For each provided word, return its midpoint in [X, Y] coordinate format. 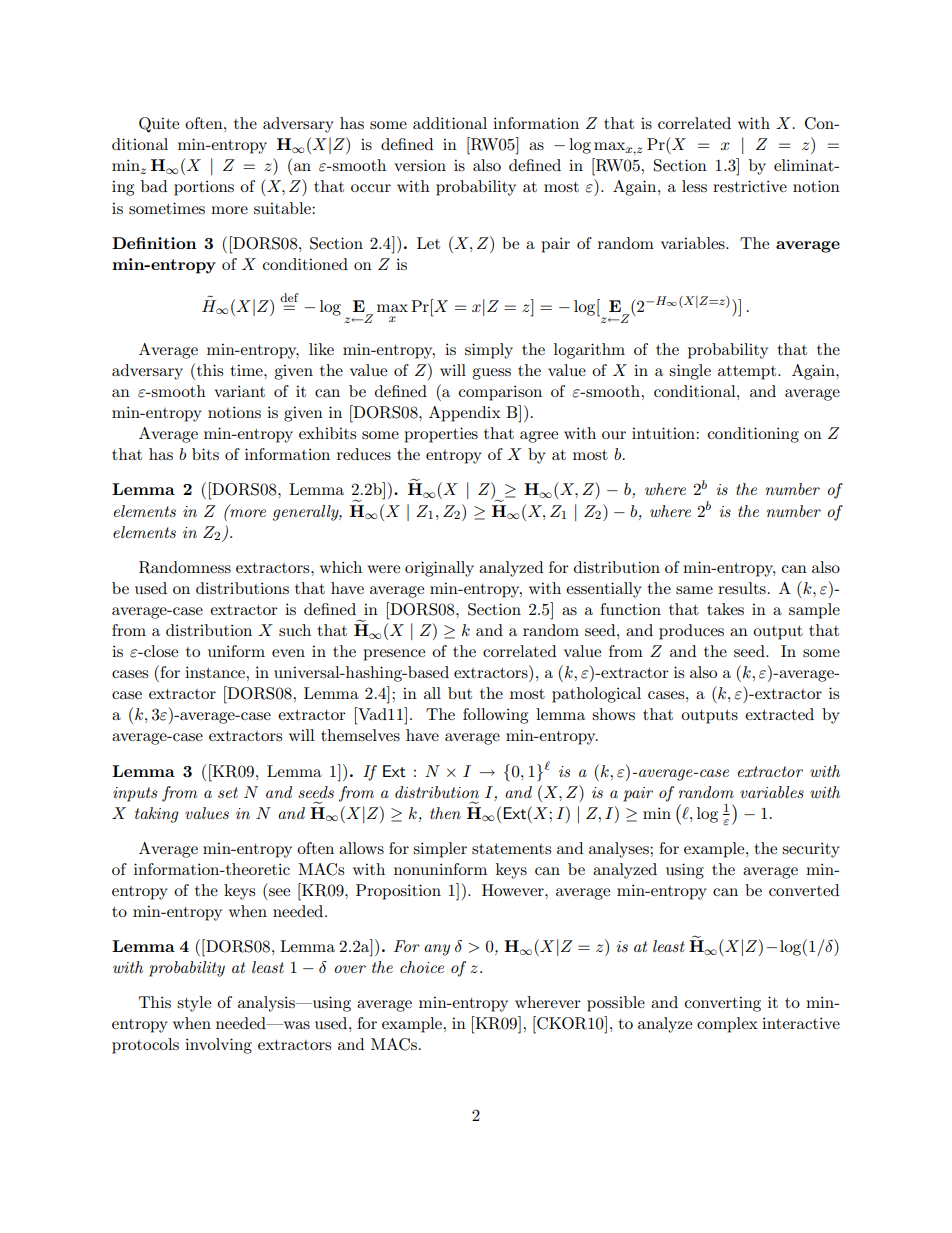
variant [239, 391]
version [420, 165]
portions [204, 188]
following [495, 716]
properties [441, 435]
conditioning [753, 435]
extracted [779, 714]
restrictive [750, 186]
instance [216, 672]
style [194, 1004]
